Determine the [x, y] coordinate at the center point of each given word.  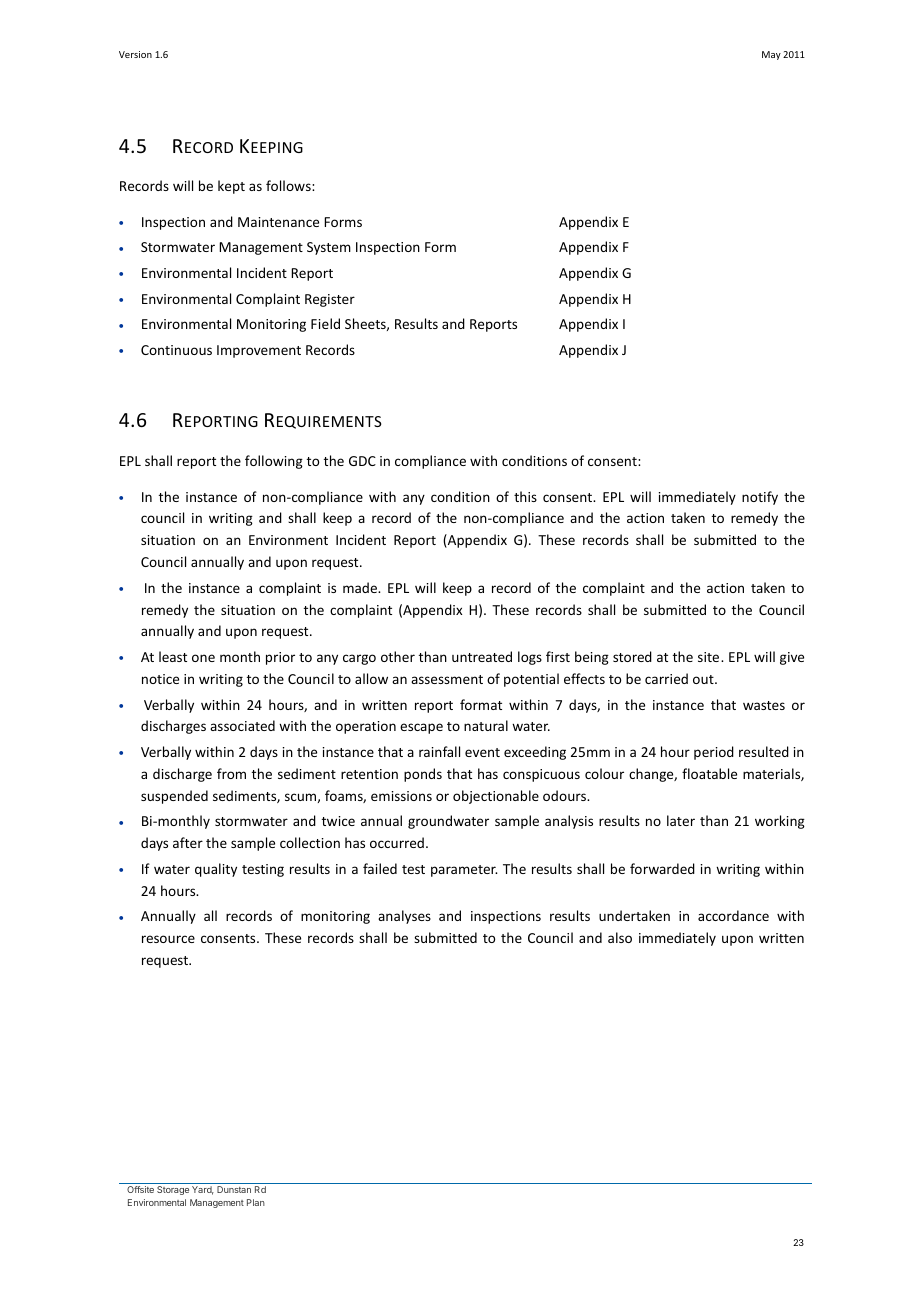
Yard [203, 1190]
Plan [256, 1202]
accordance [733, 915]
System [329, 248]
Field [325, 323]
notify [760, 498]
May [771, 55]
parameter [464, 871]
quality [216, 870]
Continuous [176, 350]
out [704, 679]
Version [135, 54]
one [203, 658]
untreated [482, 656]
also [620, 937]
